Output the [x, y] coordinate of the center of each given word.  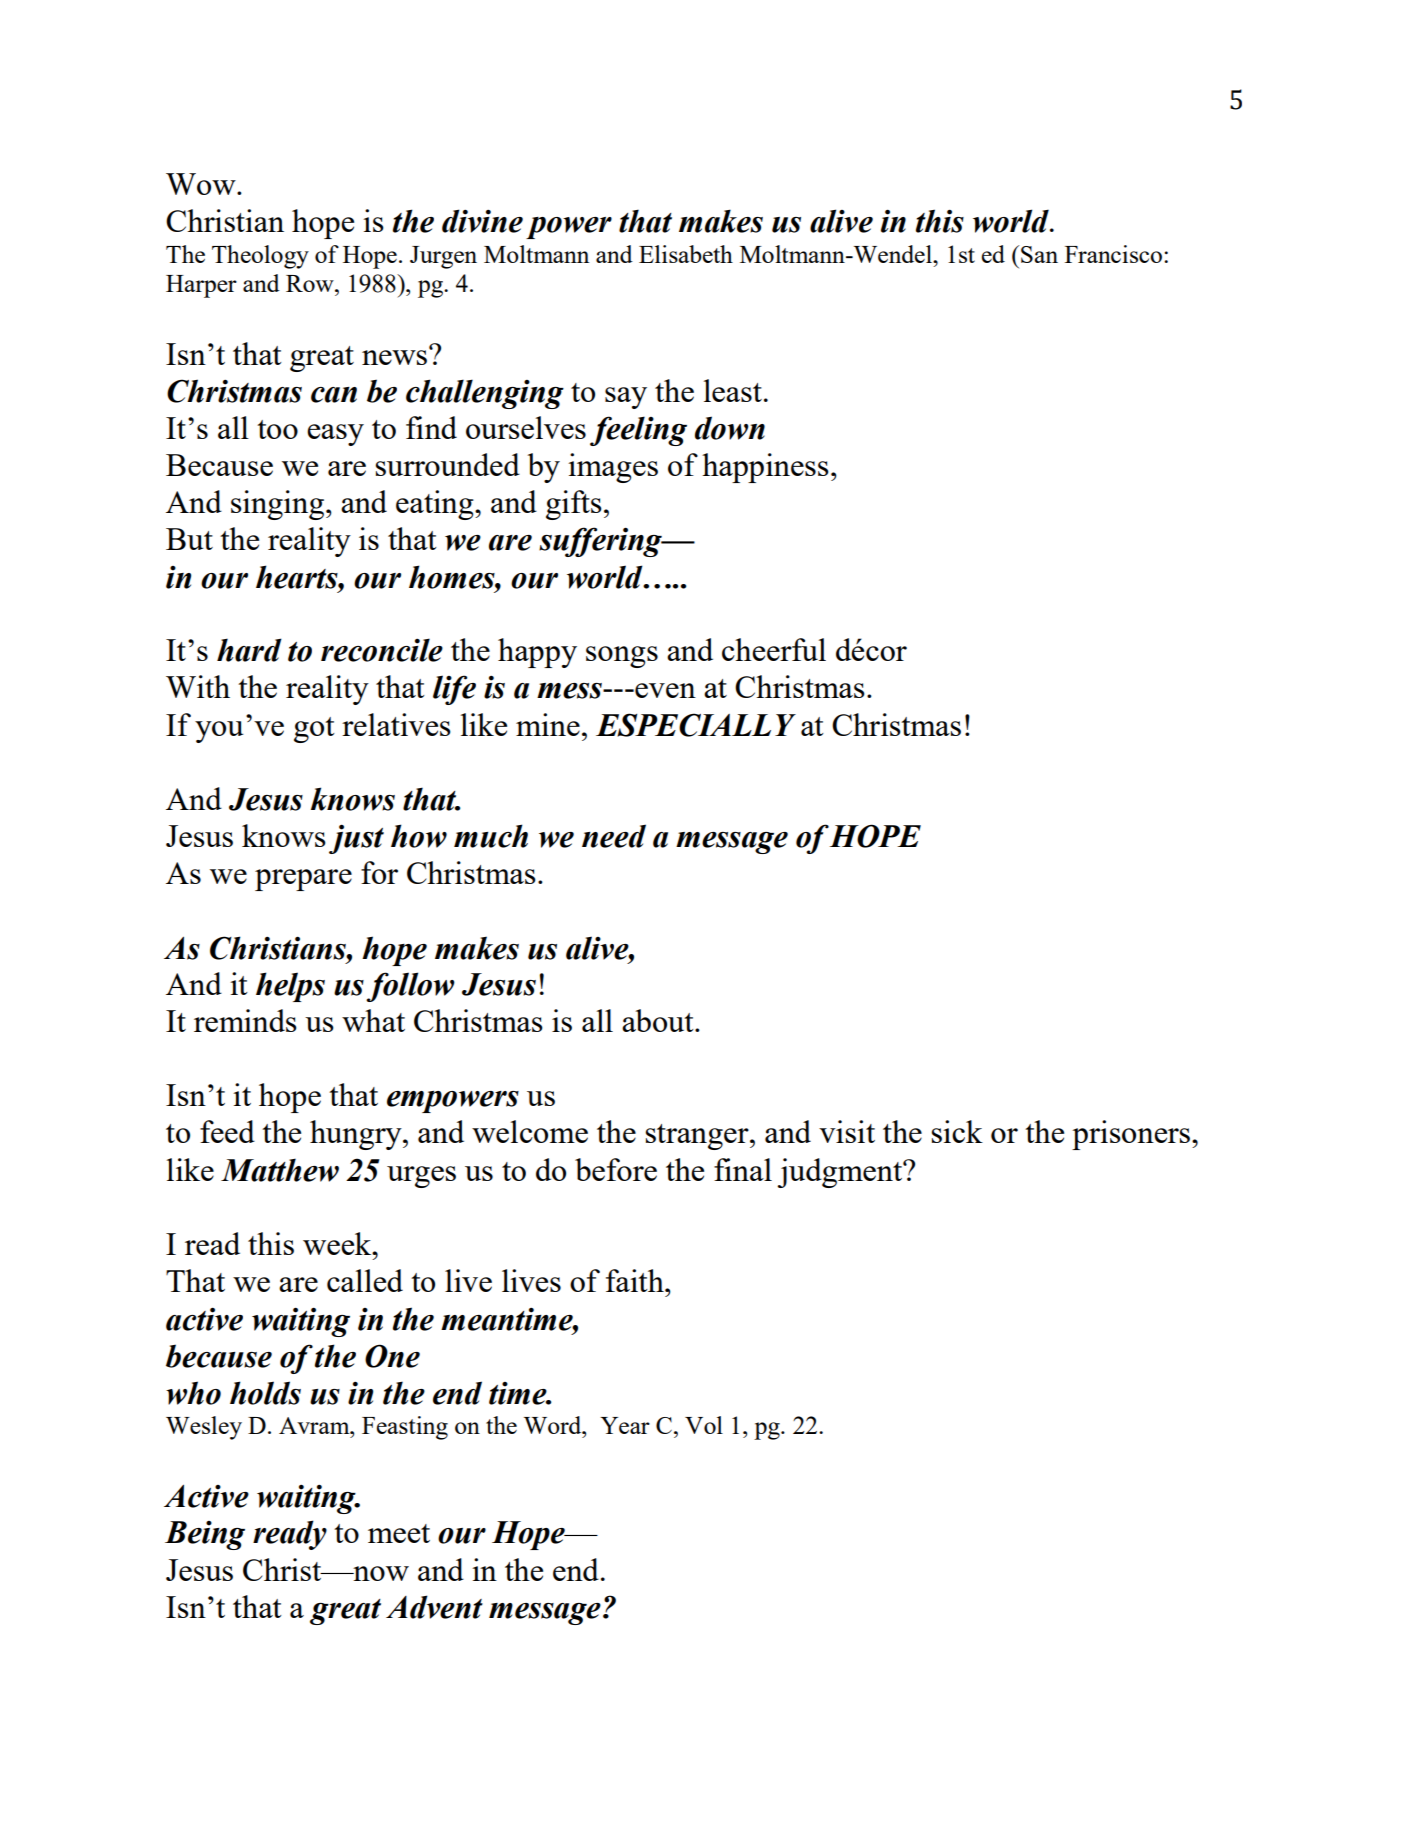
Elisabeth [686, 254]
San [1039, 254]
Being [205, 1535]
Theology [260, 257]
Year [625, 1425]
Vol [704, 1425]
